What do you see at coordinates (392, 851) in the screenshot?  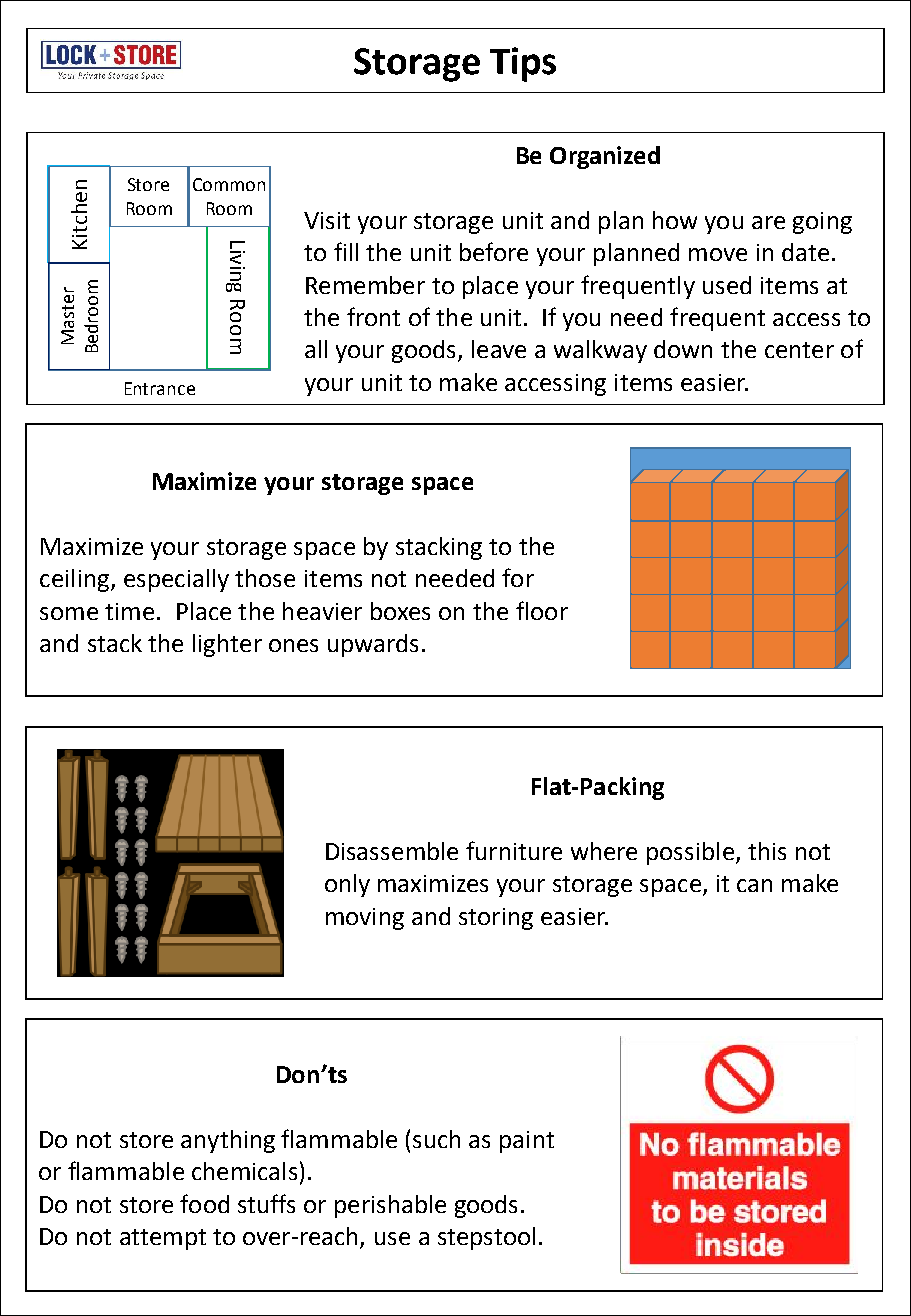 I see `Disassemble` at bounding box center [392, 851].
